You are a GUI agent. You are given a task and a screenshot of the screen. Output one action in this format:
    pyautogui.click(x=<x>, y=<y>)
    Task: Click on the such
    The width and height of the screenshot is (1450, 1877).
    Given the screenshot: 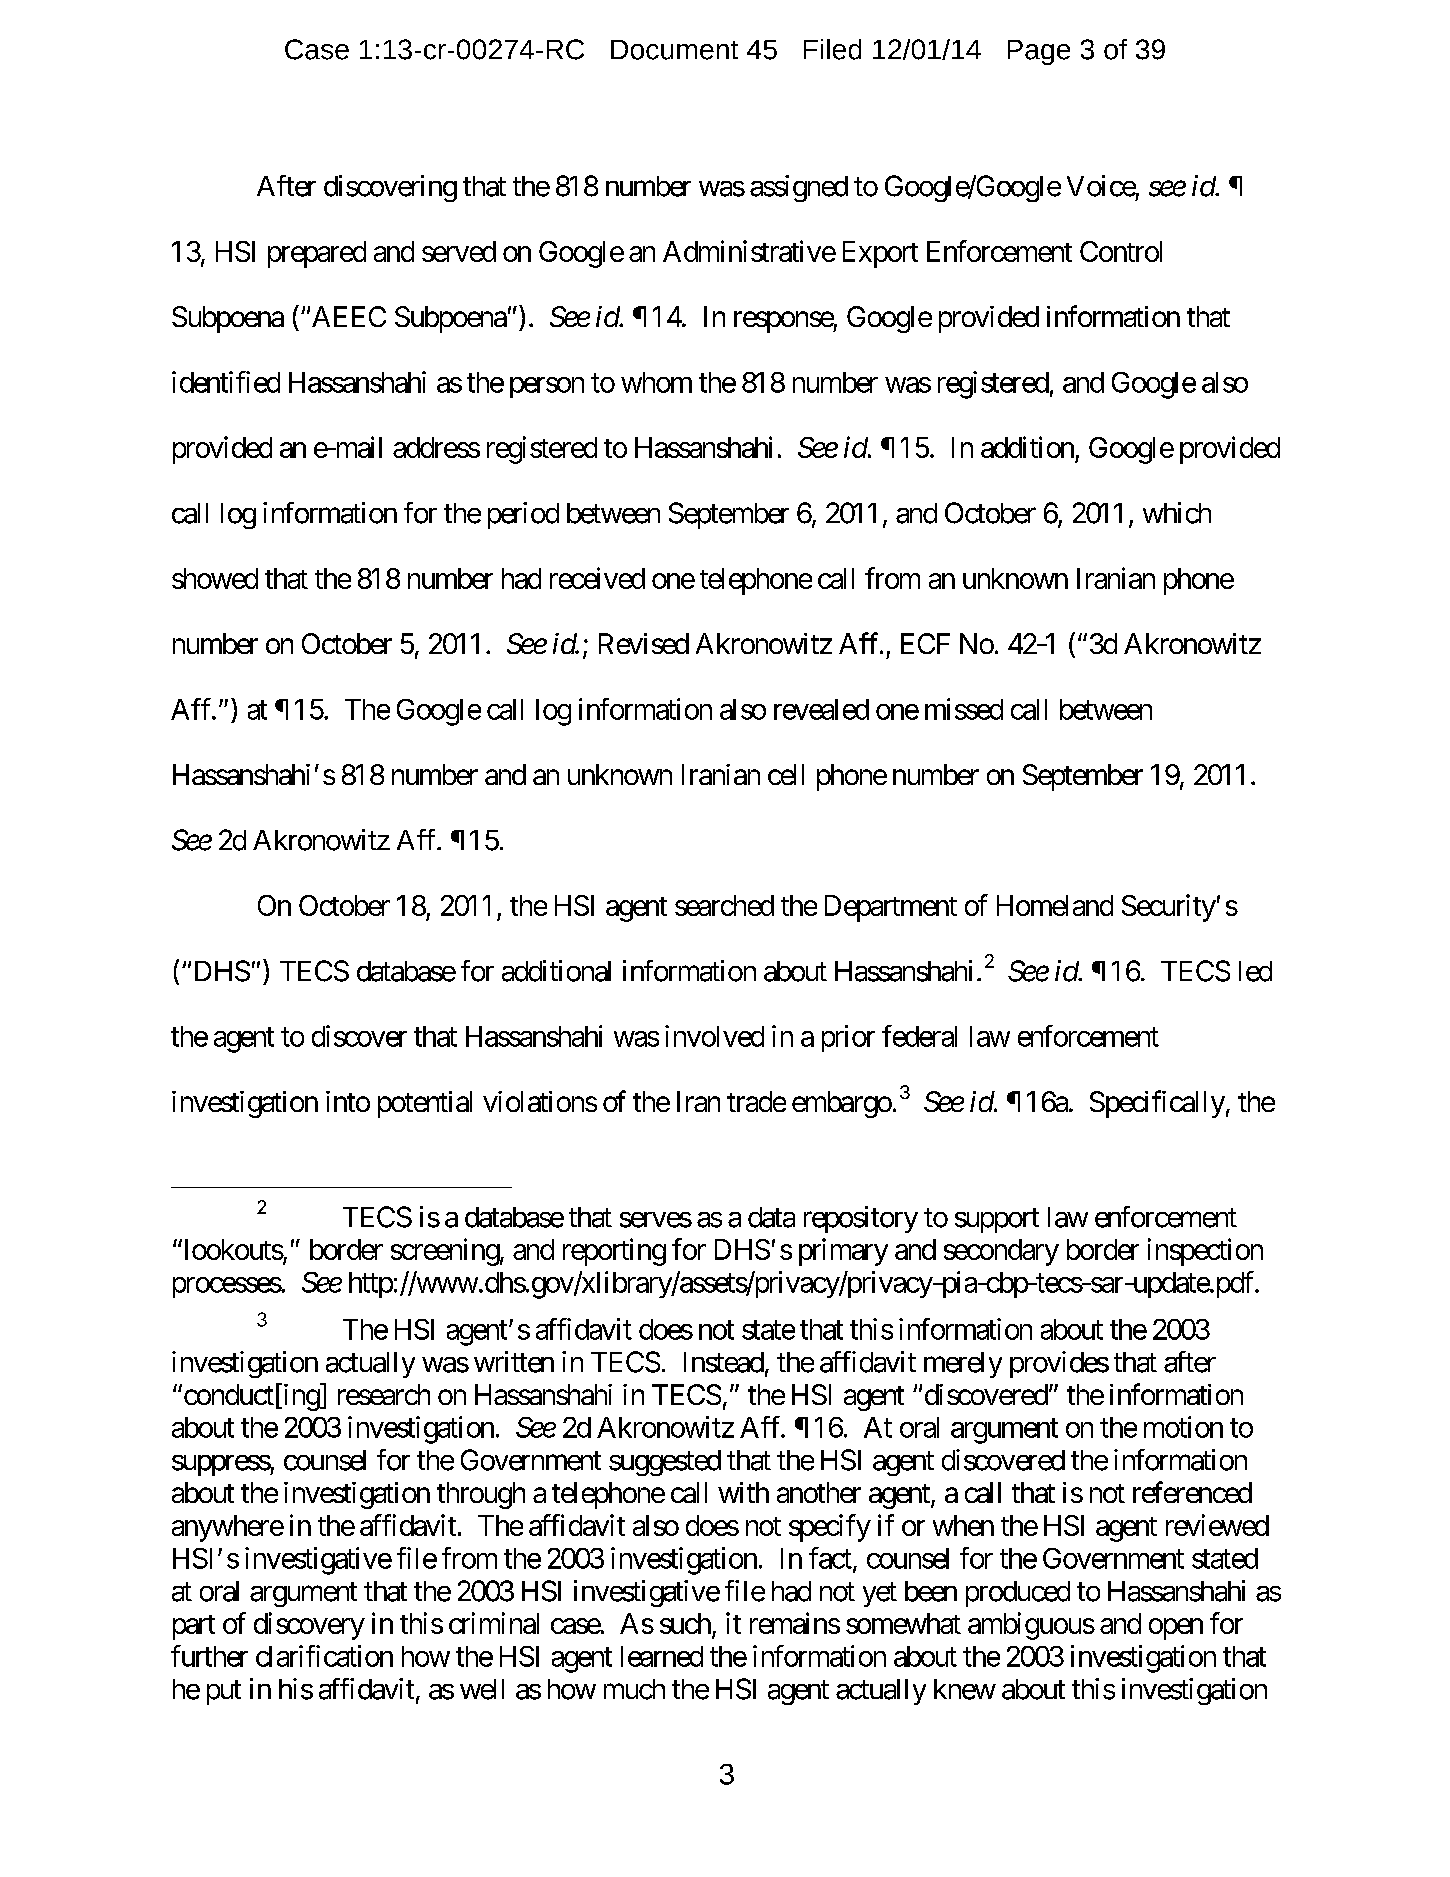 What is the action you would take?
    pyautogui.click(x=685, y=1623)
